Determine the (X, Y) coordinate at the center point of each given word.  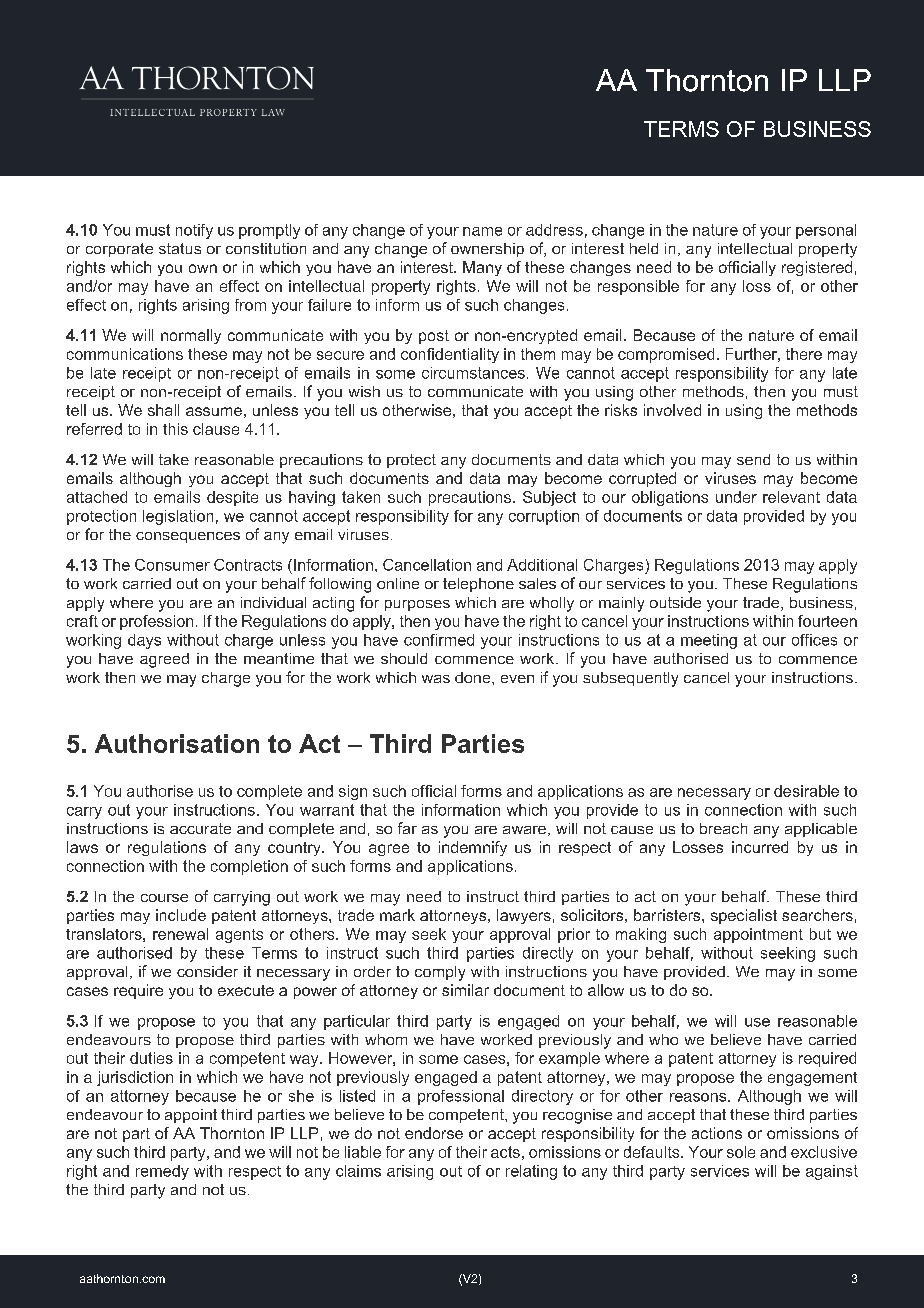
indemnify (473, 848)
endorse (434, 1133)
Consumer (172, 565)
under (736, 497)
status (180, 248)
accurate (200, 828)
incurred (760, 847)
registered (817, 268)
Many (482, 268)
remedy (162, 1172)
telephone (478, 585)
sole (741, 1152)
